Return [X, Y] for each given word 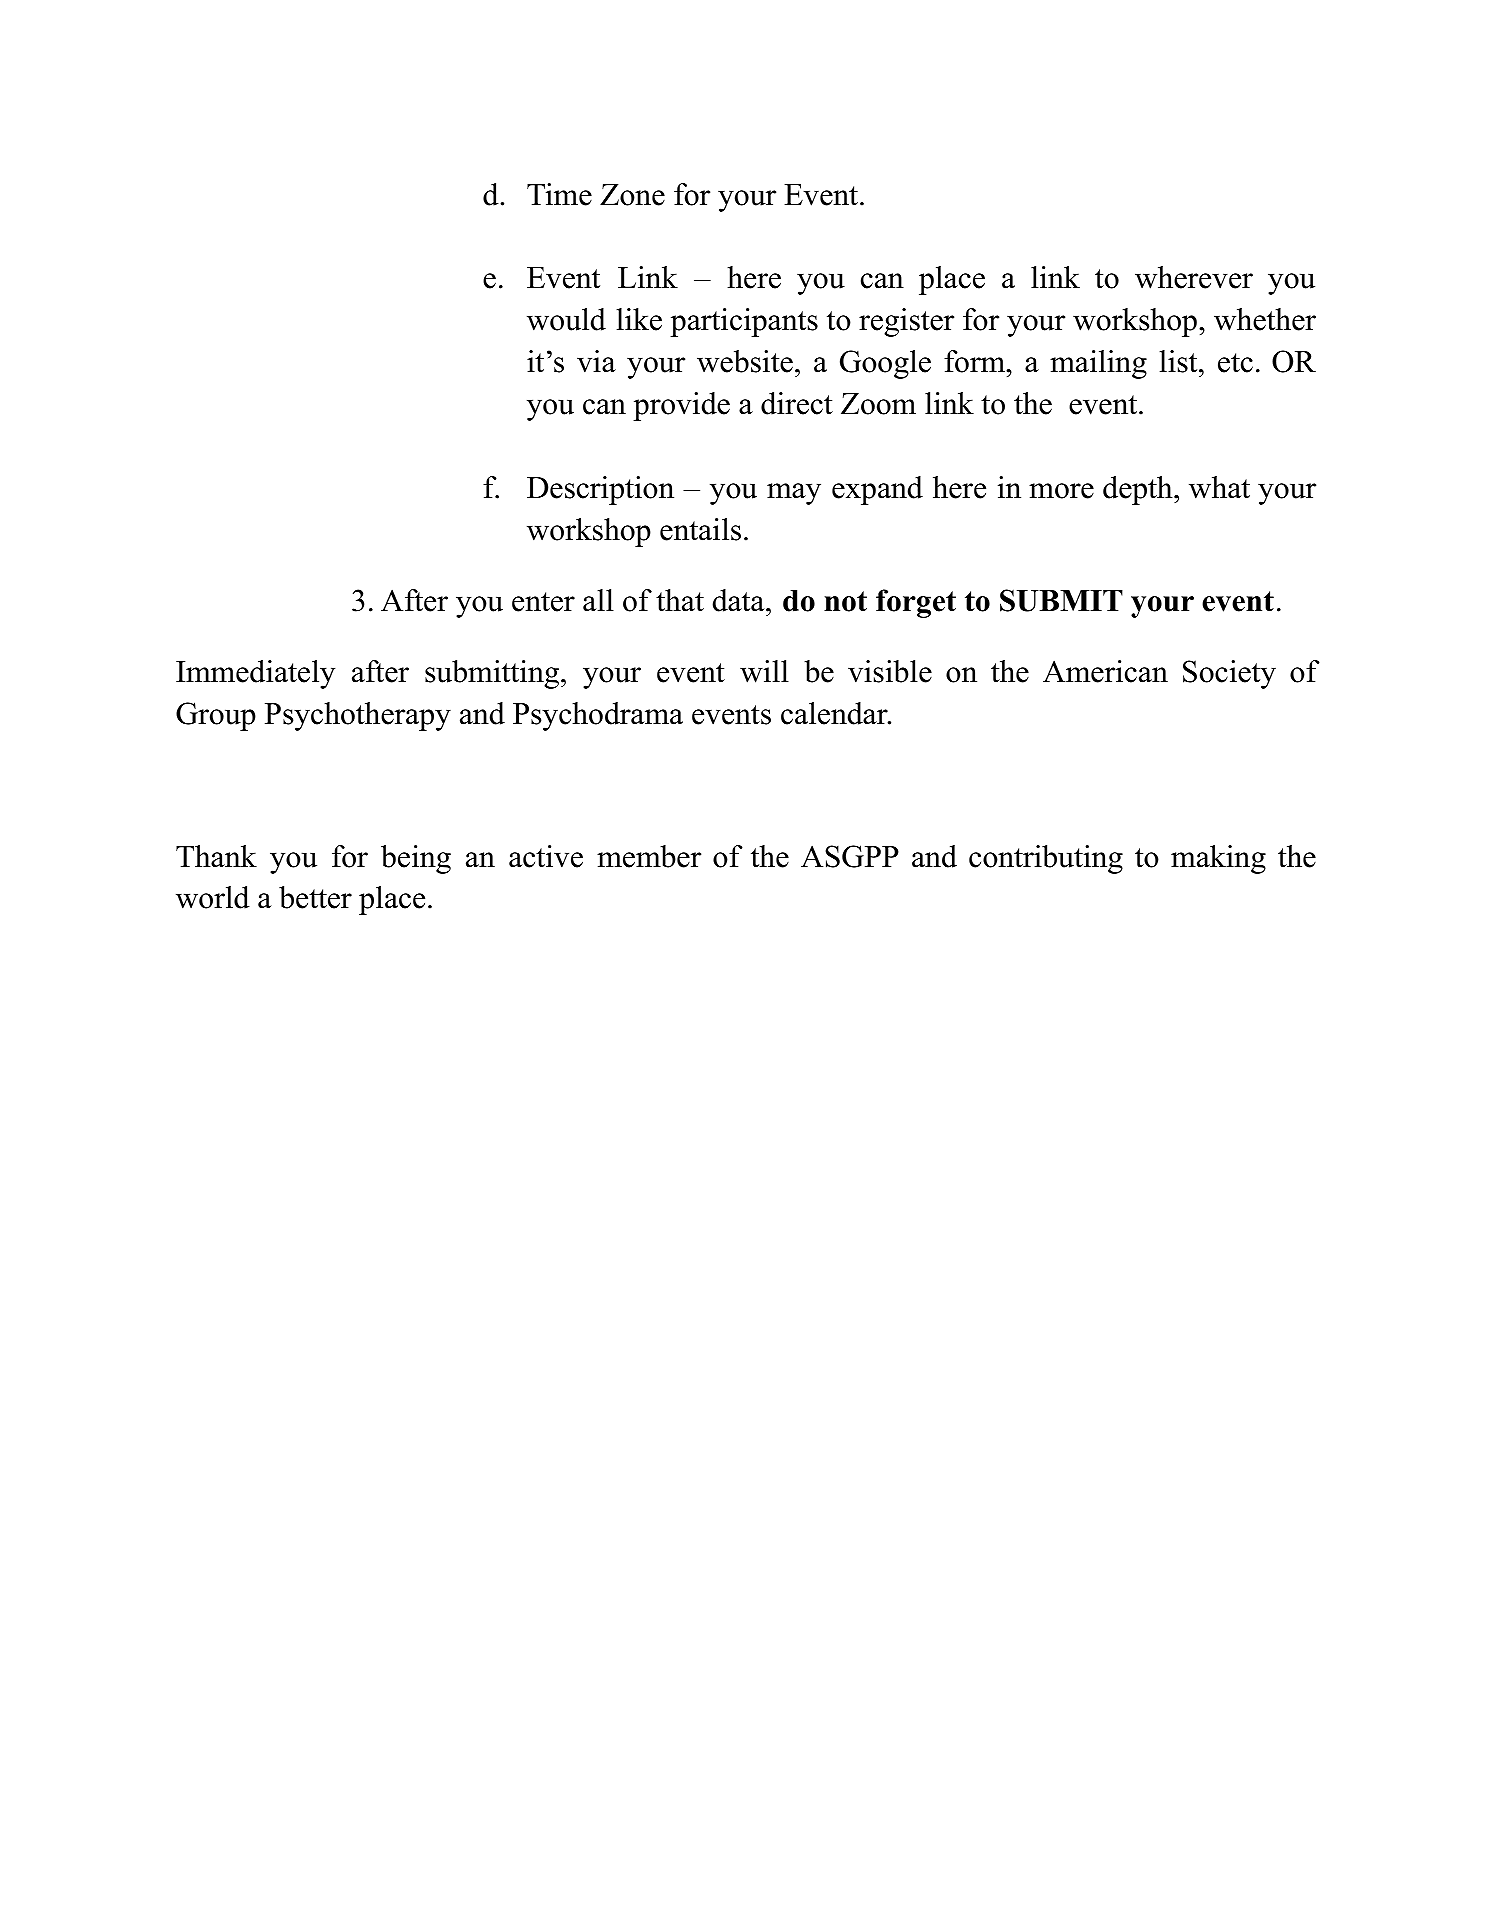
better [315, 897]
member [649, 856]
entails [700, 529]
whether [1265, 319]
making [1218, 859]
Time [559, 194]
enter [543, 602]
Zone [632, 195]
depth [1139, 490]
